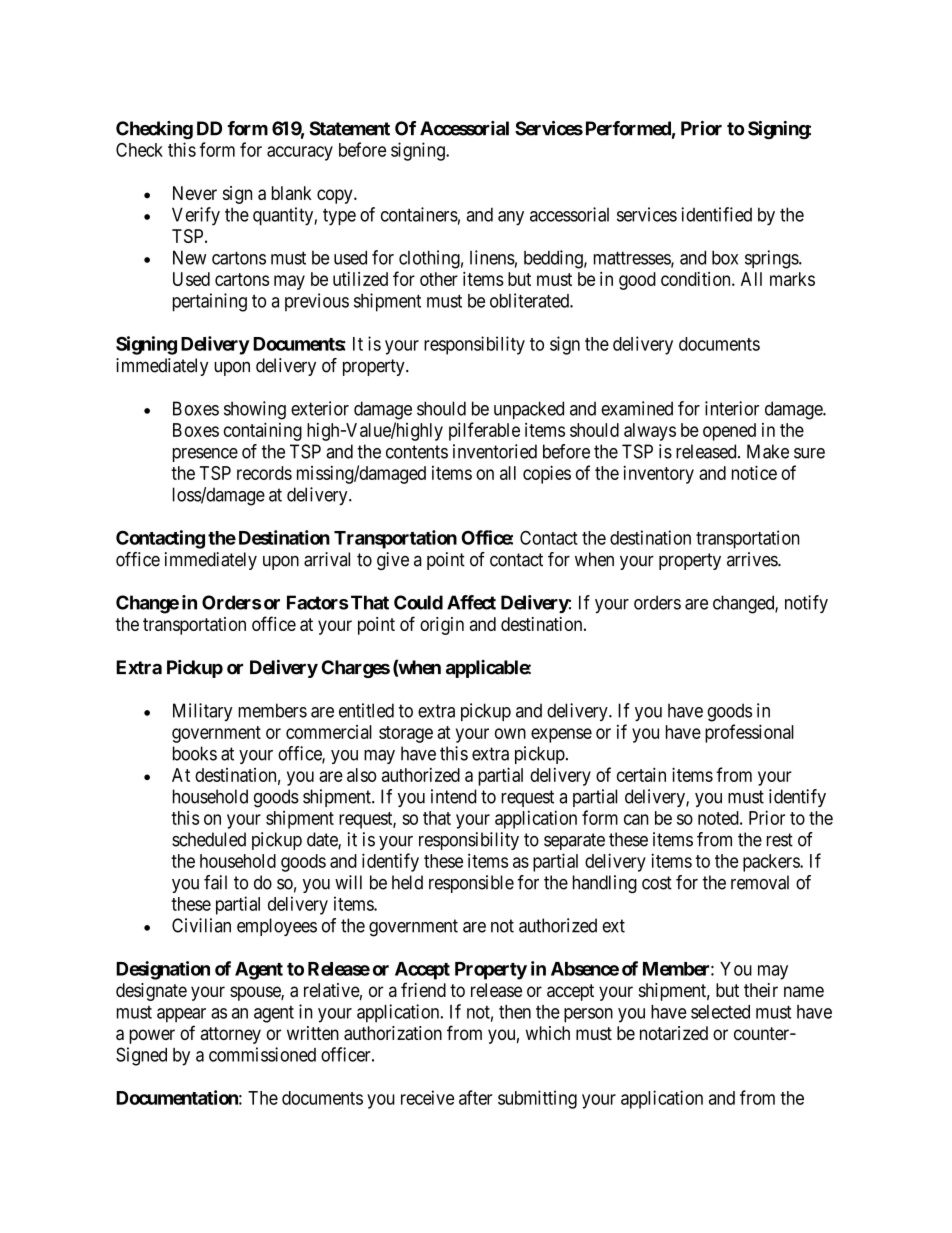 Image resolution: width=952 pixels, height=1233 pixels. What do you see at coordinates (511, 218) in the screenshot?
I see `any` at bounding box center [511, 218].
